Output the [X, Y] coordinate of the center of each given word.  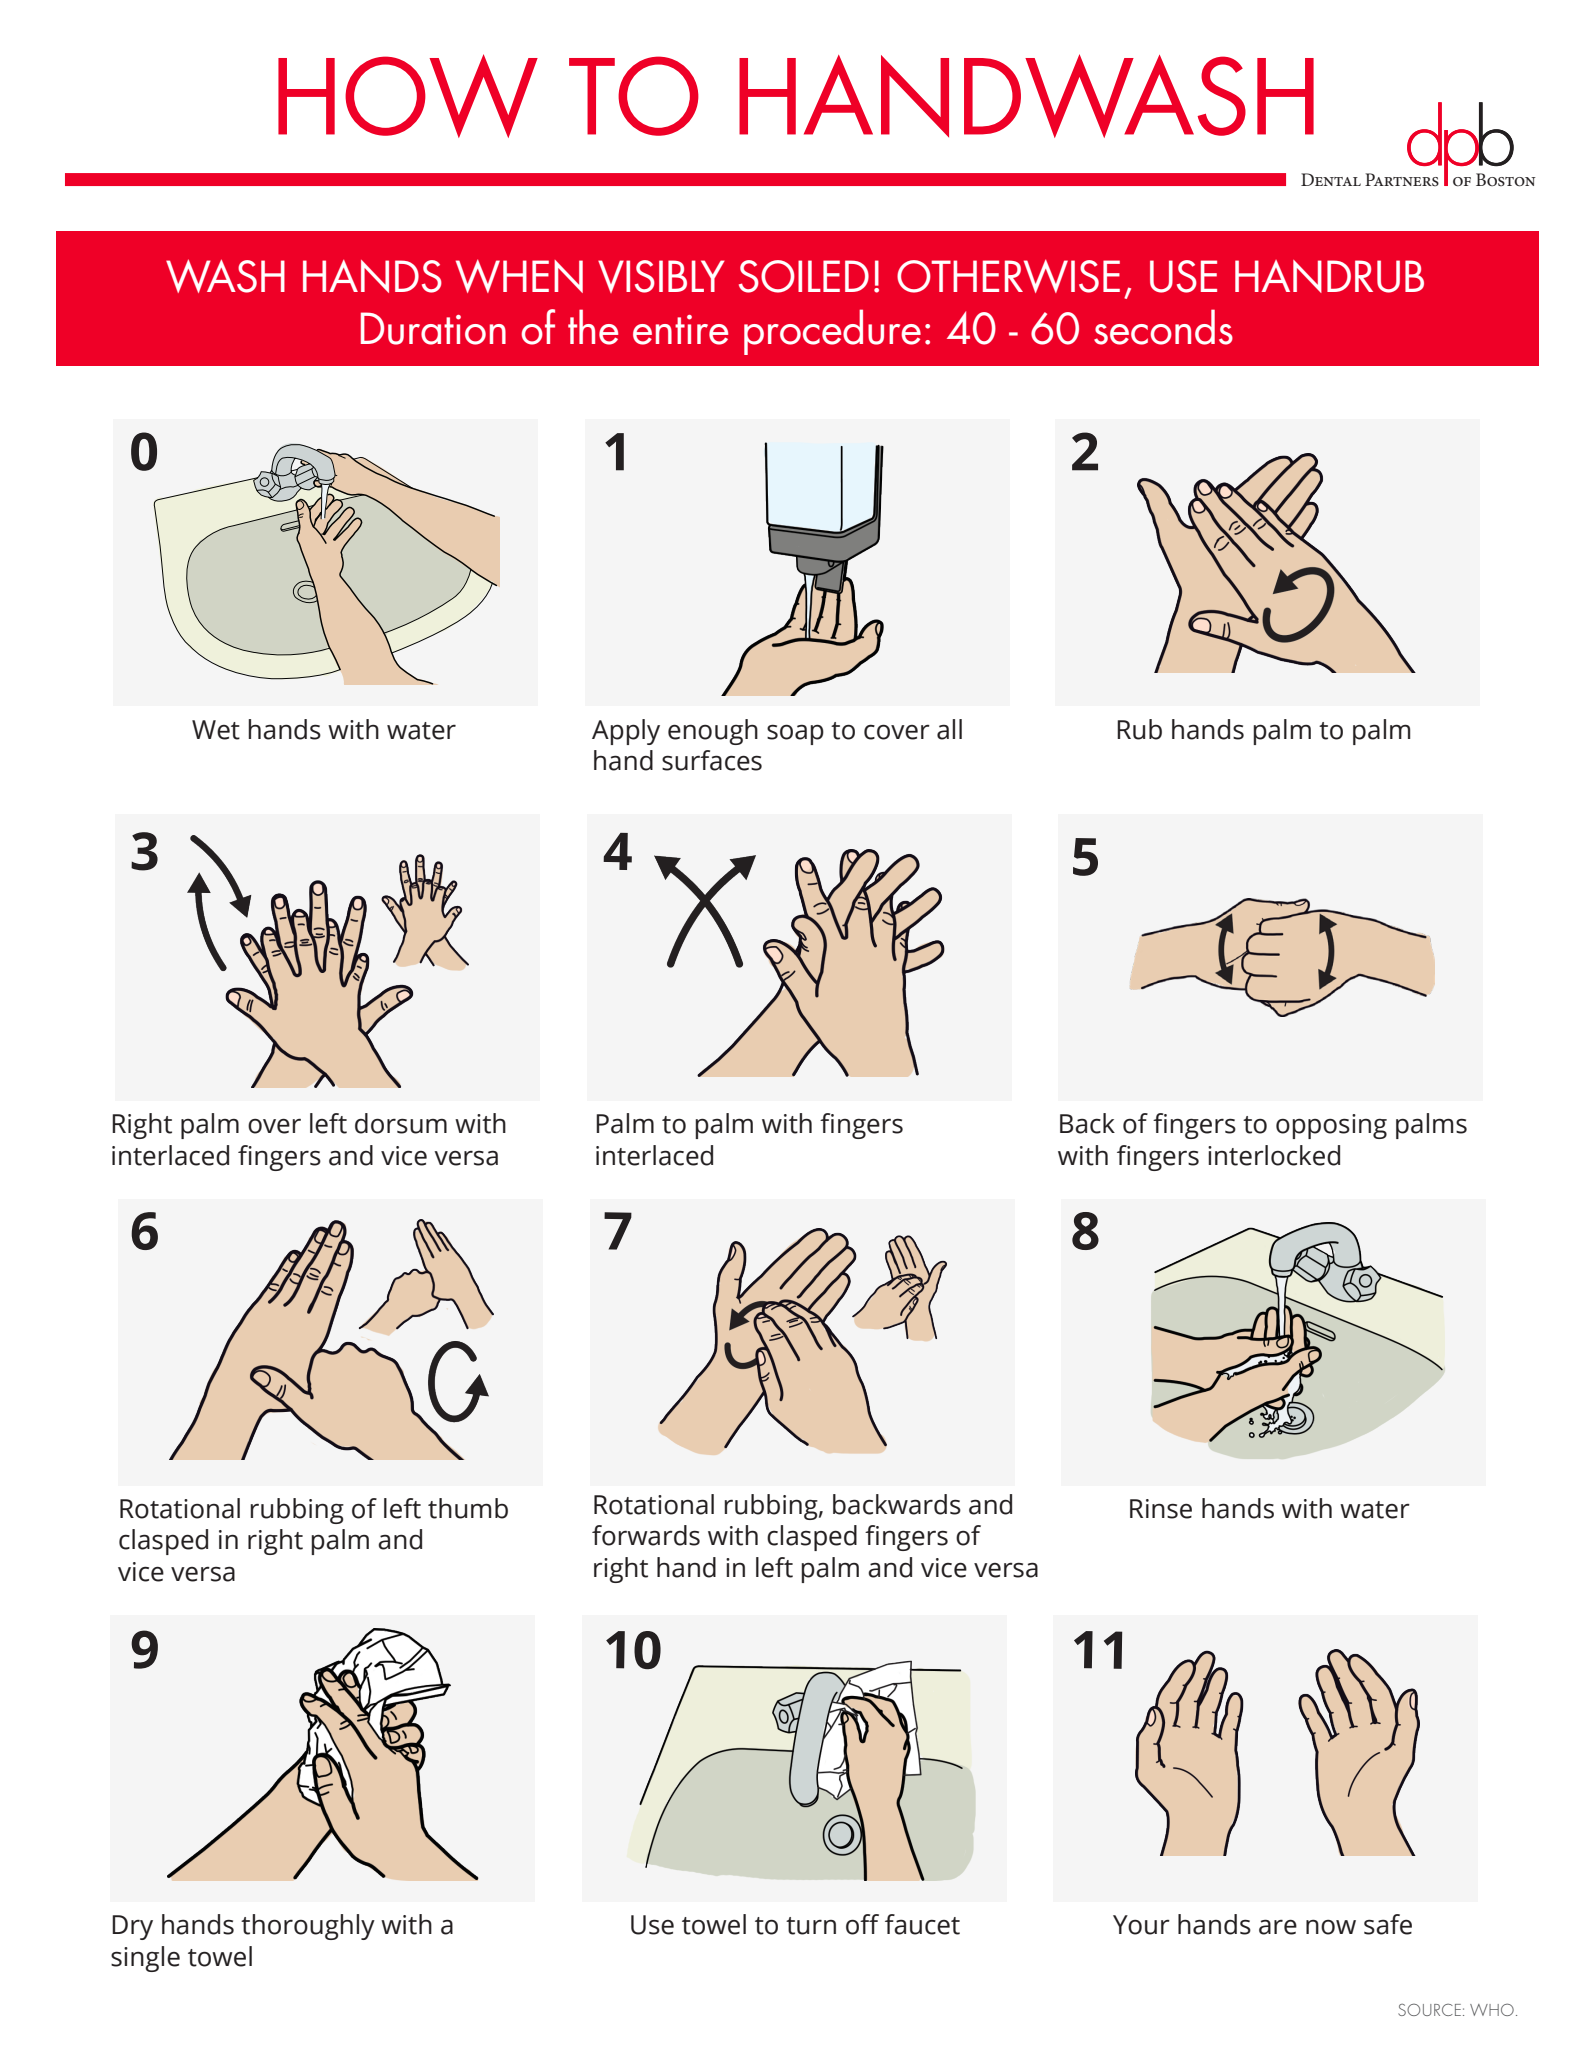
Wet [216, 730]
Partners [1402, 180]
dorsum [401, 1123]
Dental [1331, 179]
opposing [1331, 1126]
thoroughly [308, 1927]
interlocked [1274, 1155]
